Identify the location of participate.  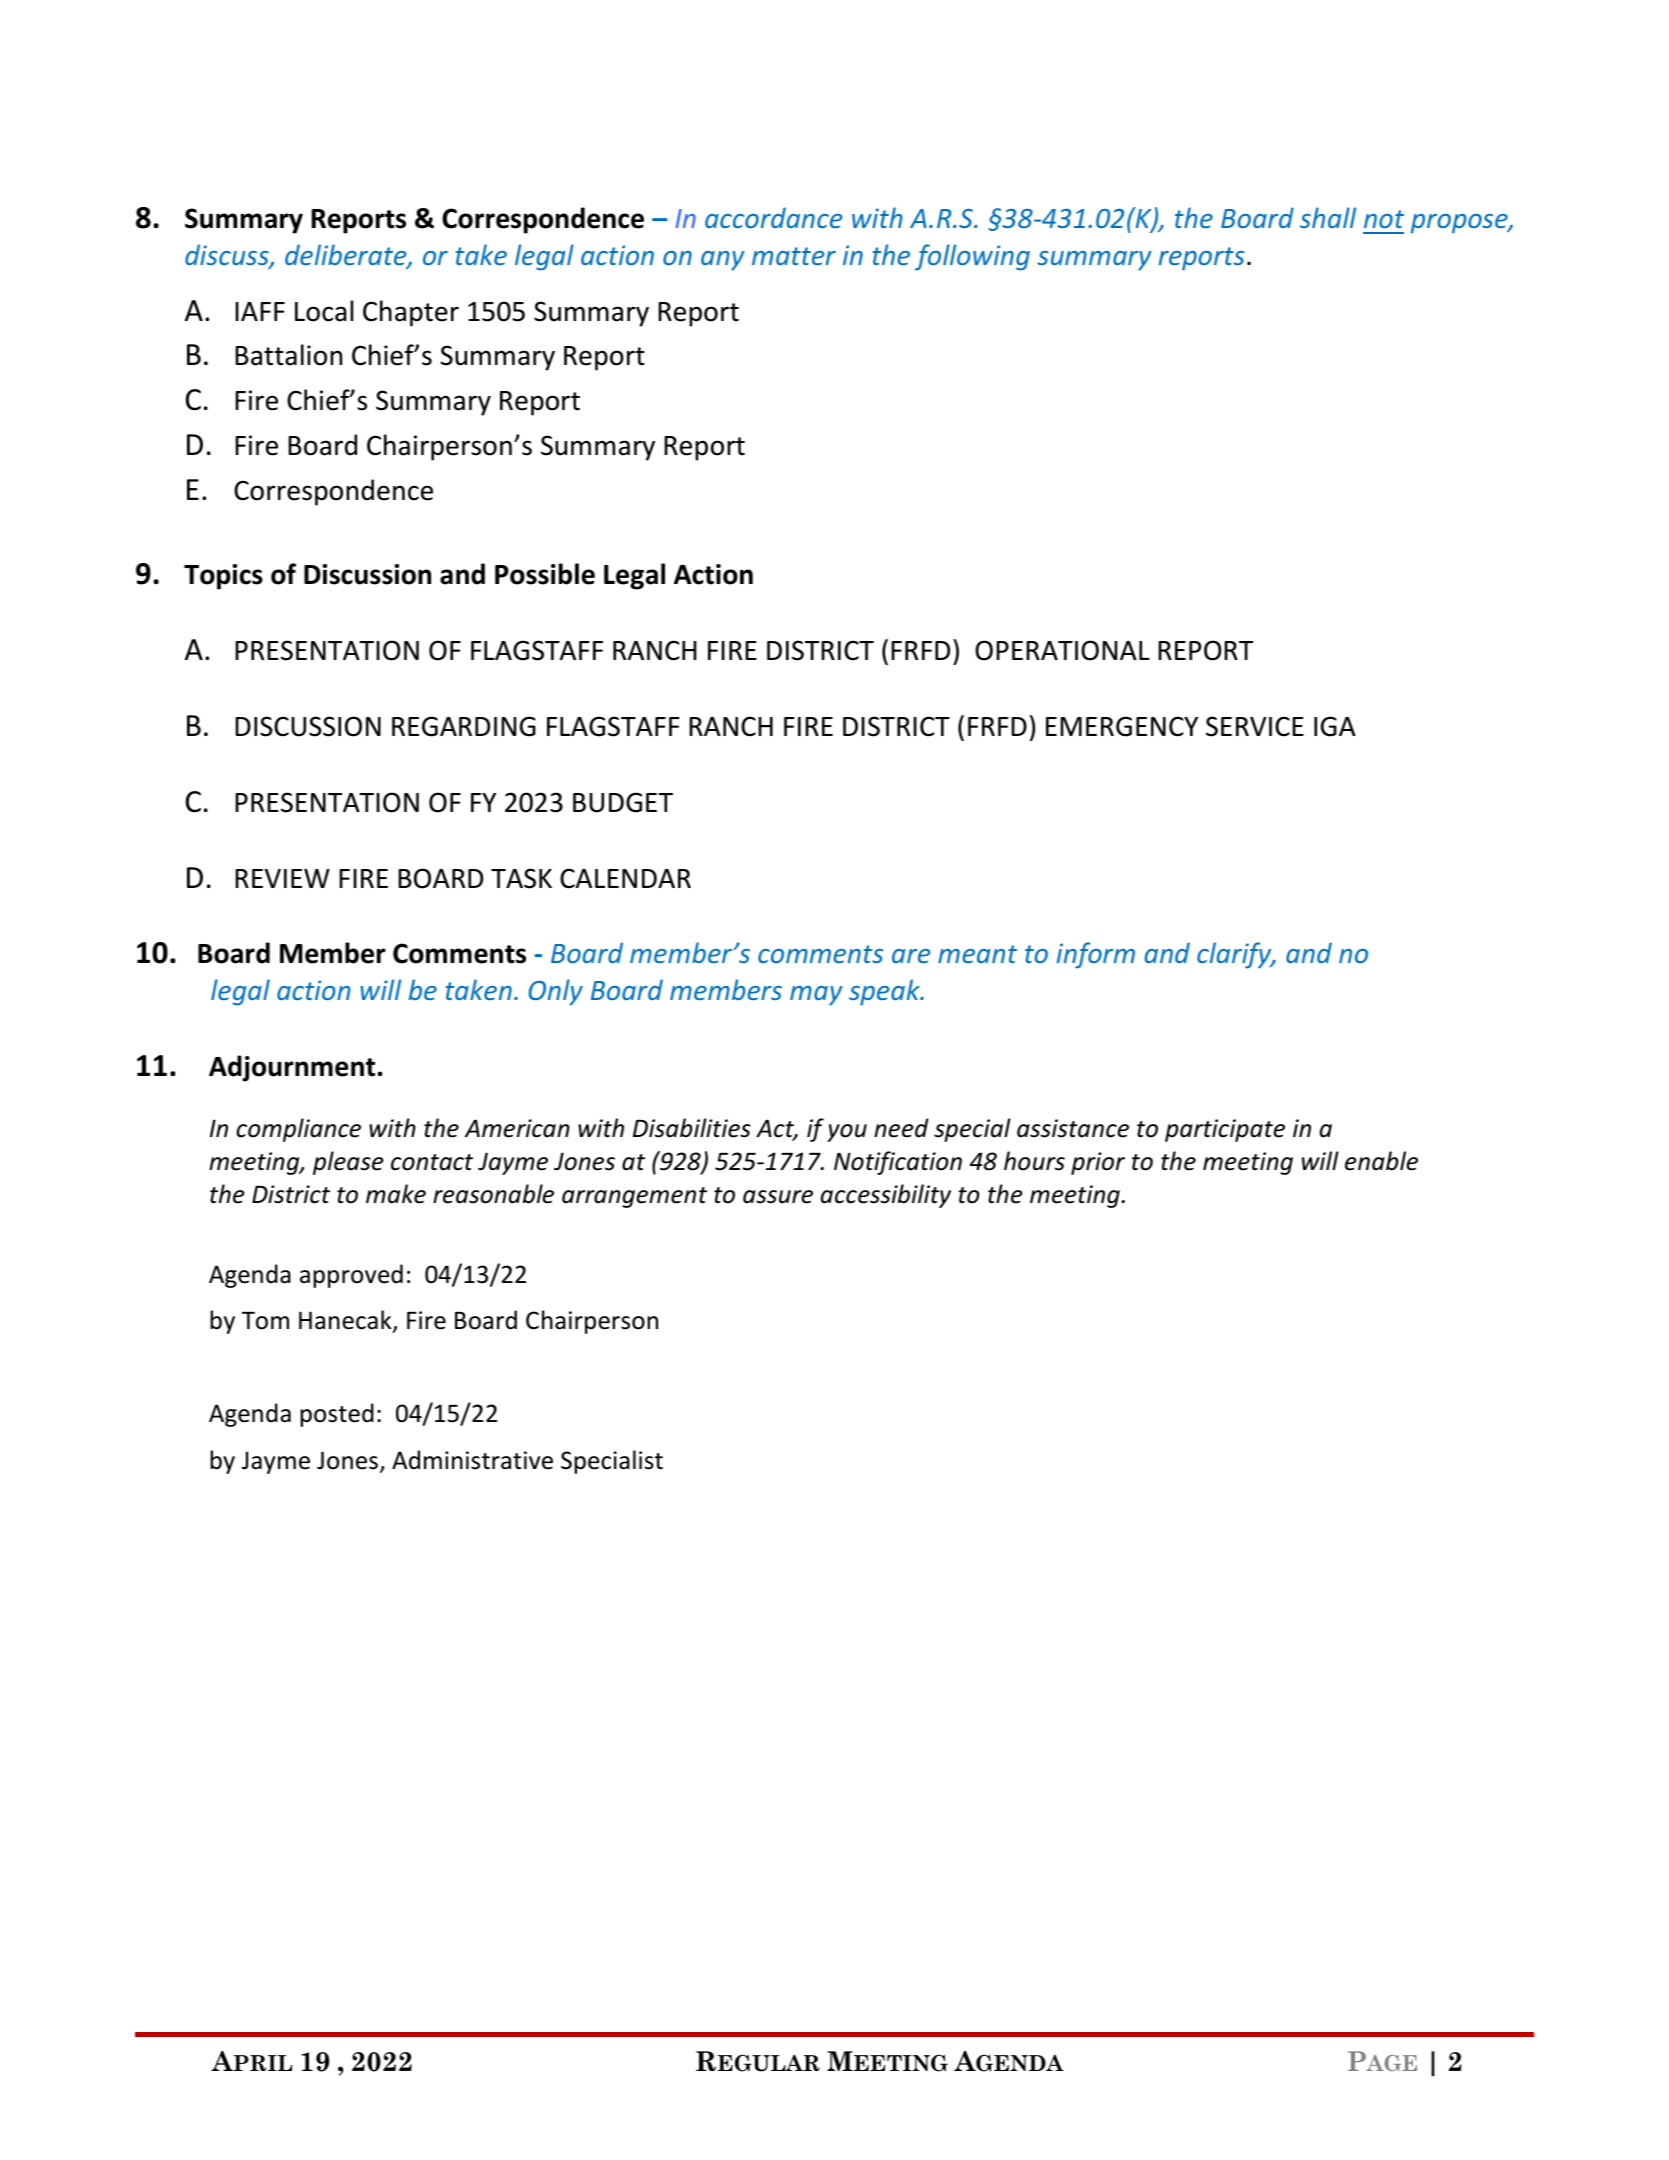
(1225, 1130).
